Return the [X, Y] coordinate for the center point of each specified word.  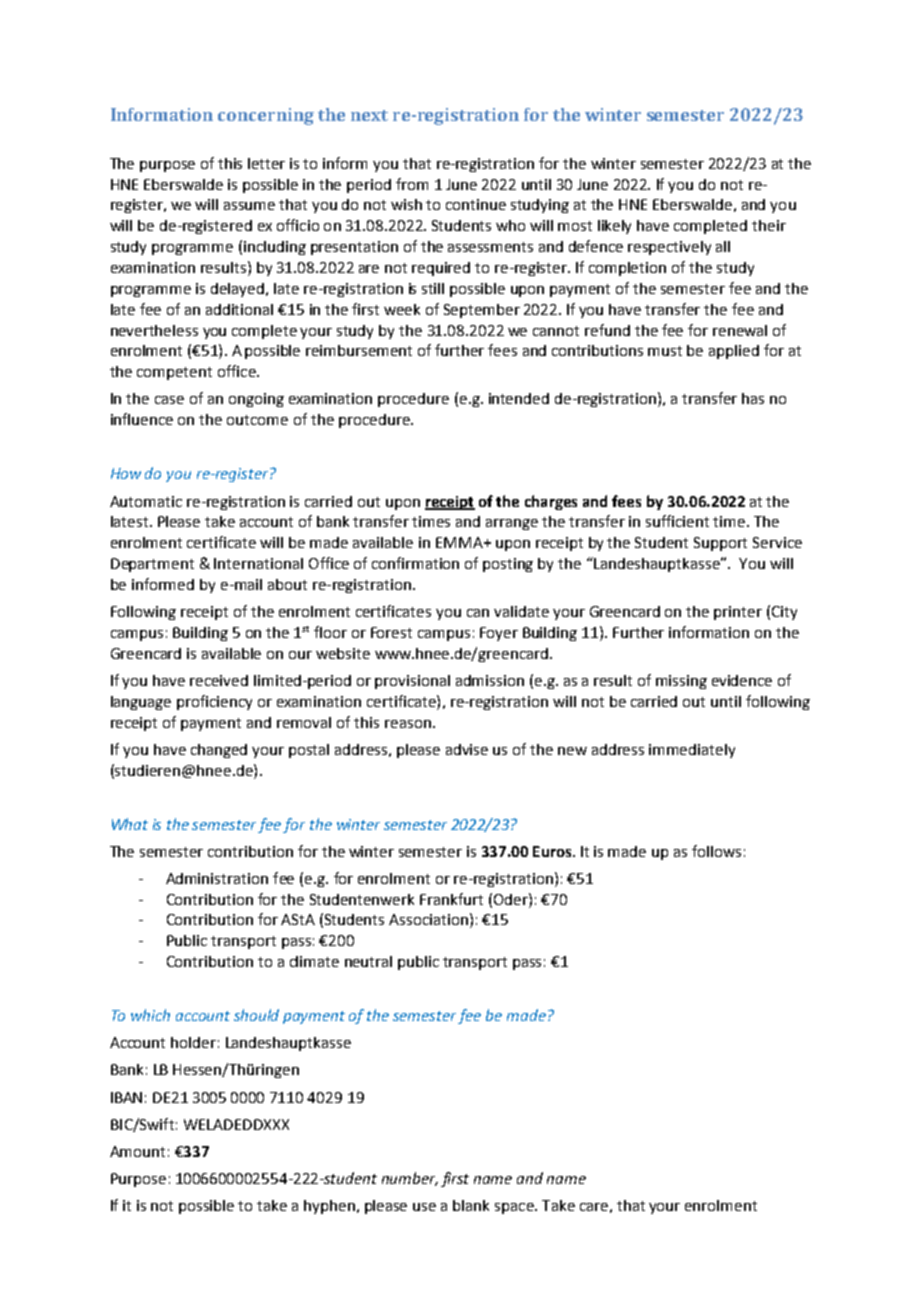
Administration [217, 878]
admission [490, 680]
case [169, 400]
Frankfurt [451, 899]
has [753, 398]
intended [519, 398]
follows [716, 851]
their [769, 225]
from [412, 184]
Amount [137, 1151]
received [219, 680]
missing [681, 682]
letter [266, 163]
